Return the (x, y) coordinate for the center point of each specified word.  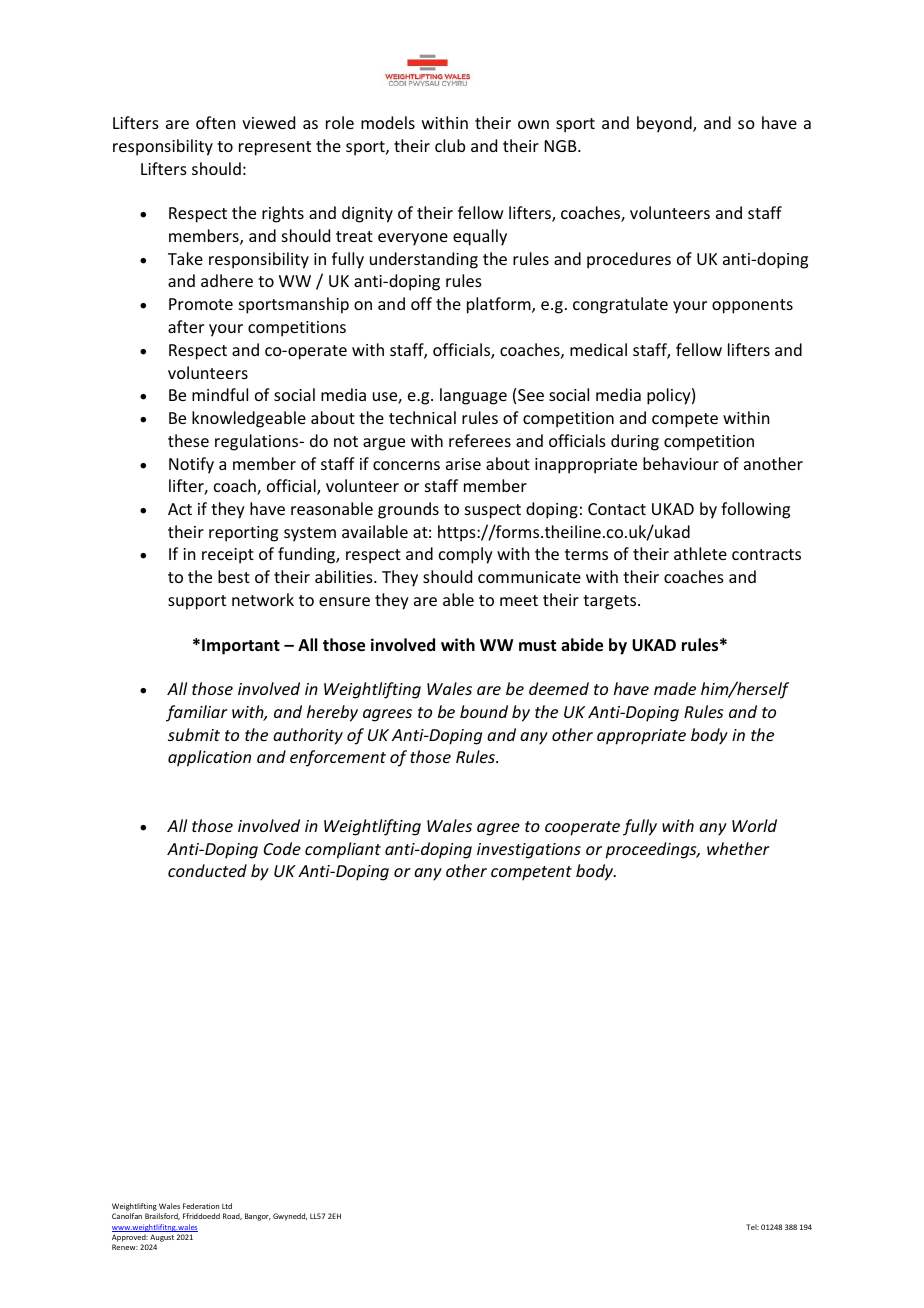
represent (275, 148)
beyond (665, 124)
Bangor (258, 1217)
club (450, 145)
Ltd (227, 1206)
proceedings (652, 850)
